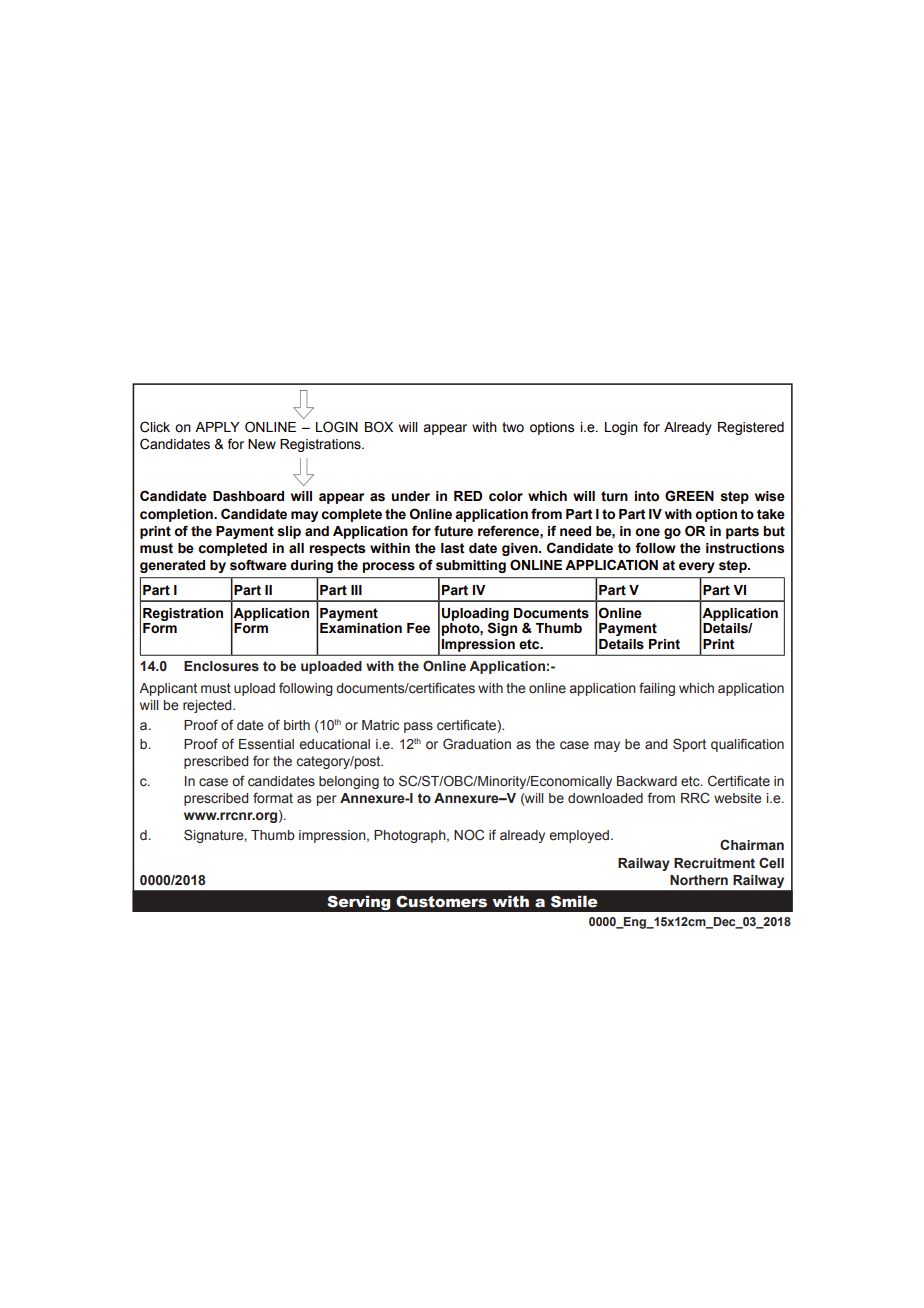  I want to click on Registered, so click(751, 428).
